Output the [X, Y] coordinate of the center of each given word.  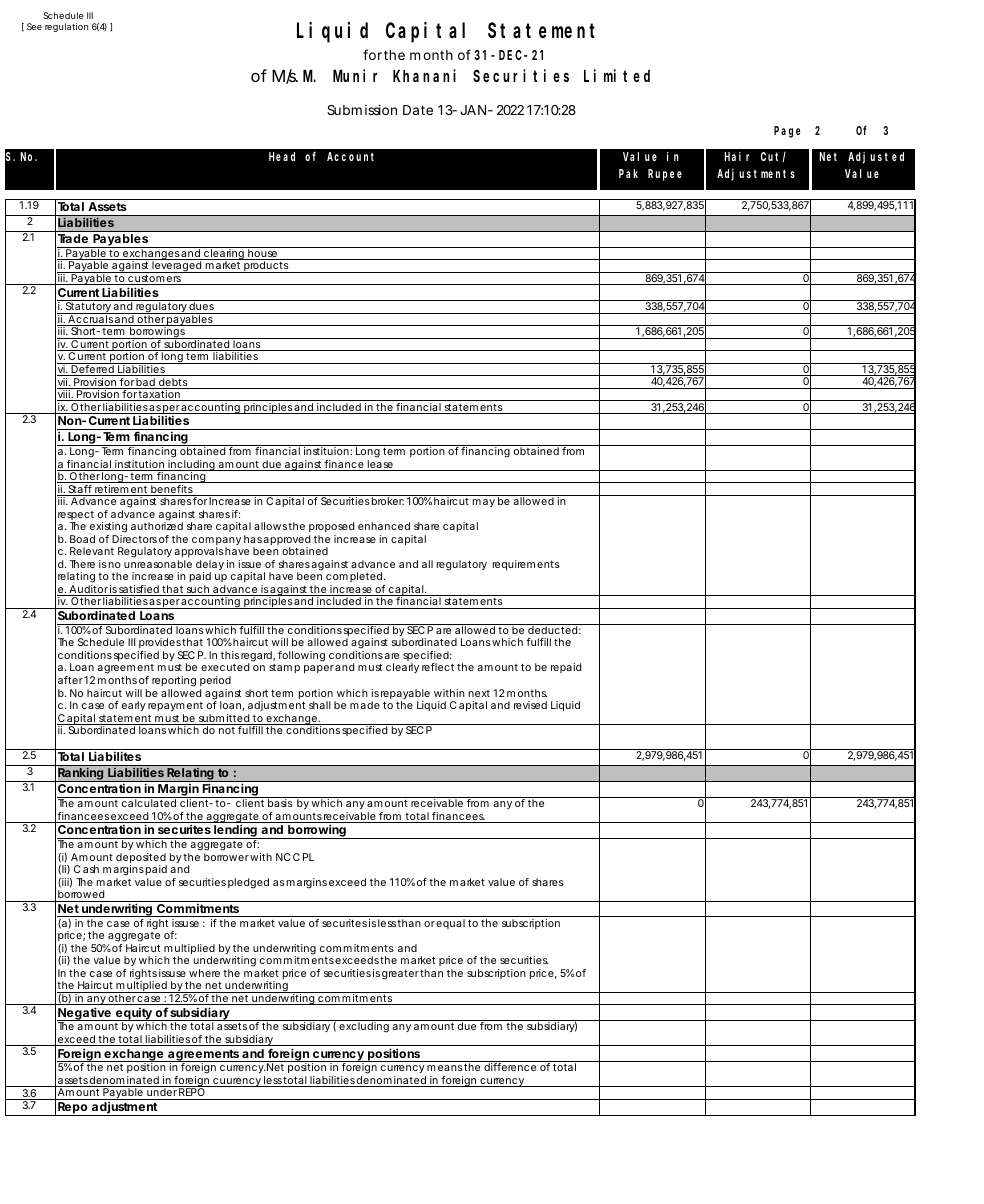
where [204, 973]
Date [418, 110]
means [445, 1068]
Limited [617, 75]
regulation [66, 27]
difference [510, 1067]
